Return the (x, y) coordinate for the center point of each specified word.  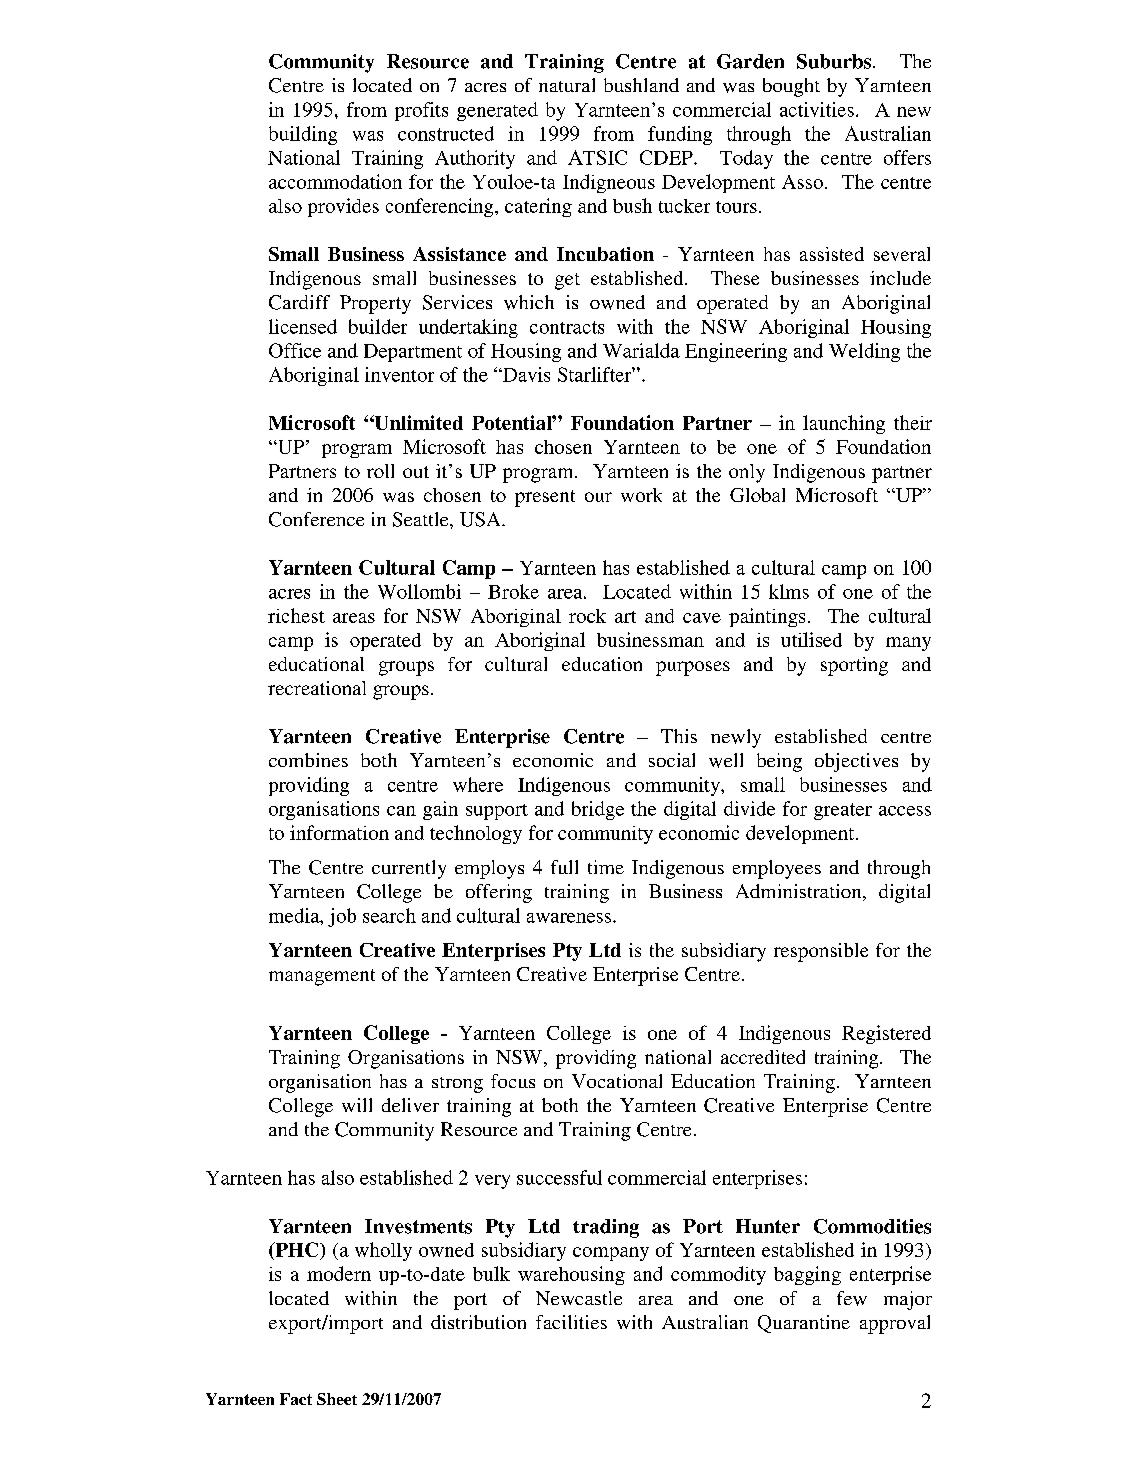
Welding (864, 352)
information (339, 832)
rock (587, 616)
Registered (886, 1034)
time (606, 867)
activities (817, 109)
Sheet (337, 1399)
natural (567, 85)
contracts (567, 327)
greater (843, 811)
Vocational (617, 1081)
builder (378, 326)
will (357, 1105)
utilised (811, 639)
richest (296, 615)
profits (421, 111)
